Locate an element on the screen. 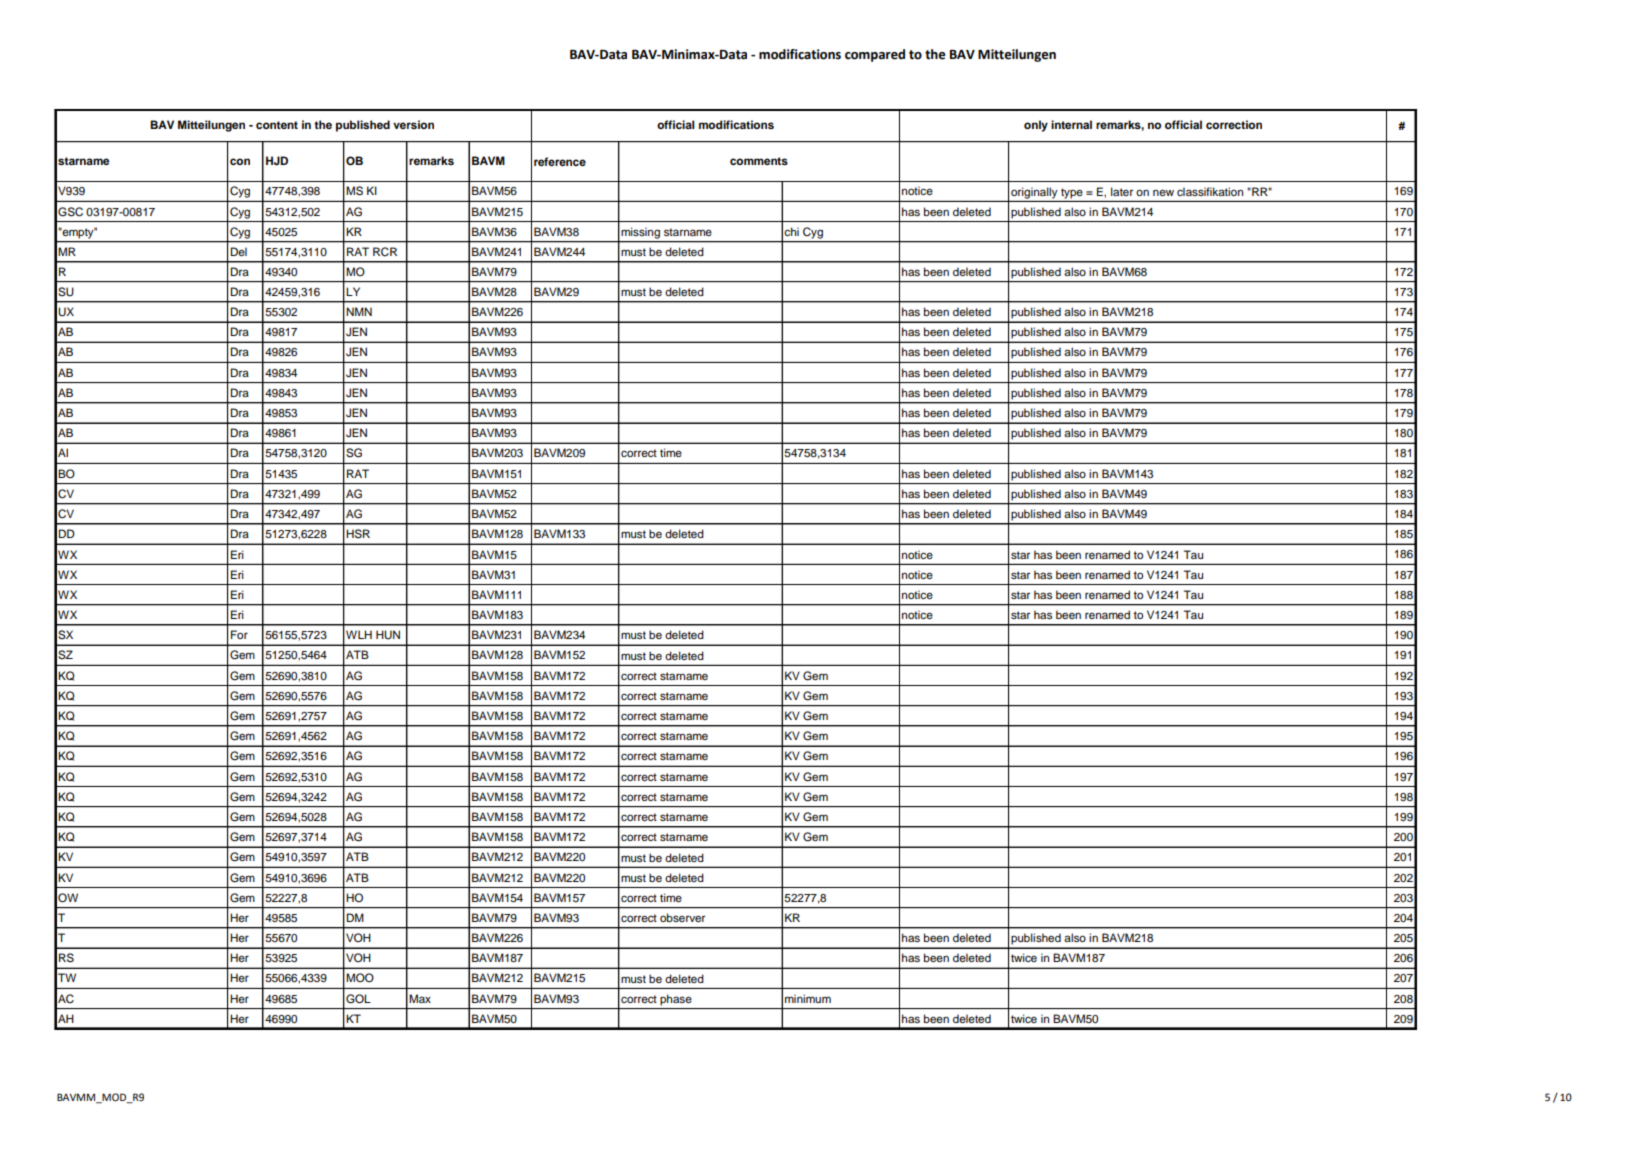 This screenshot has height=1151, width=1628. missing is located at coordinates (640, 233).
